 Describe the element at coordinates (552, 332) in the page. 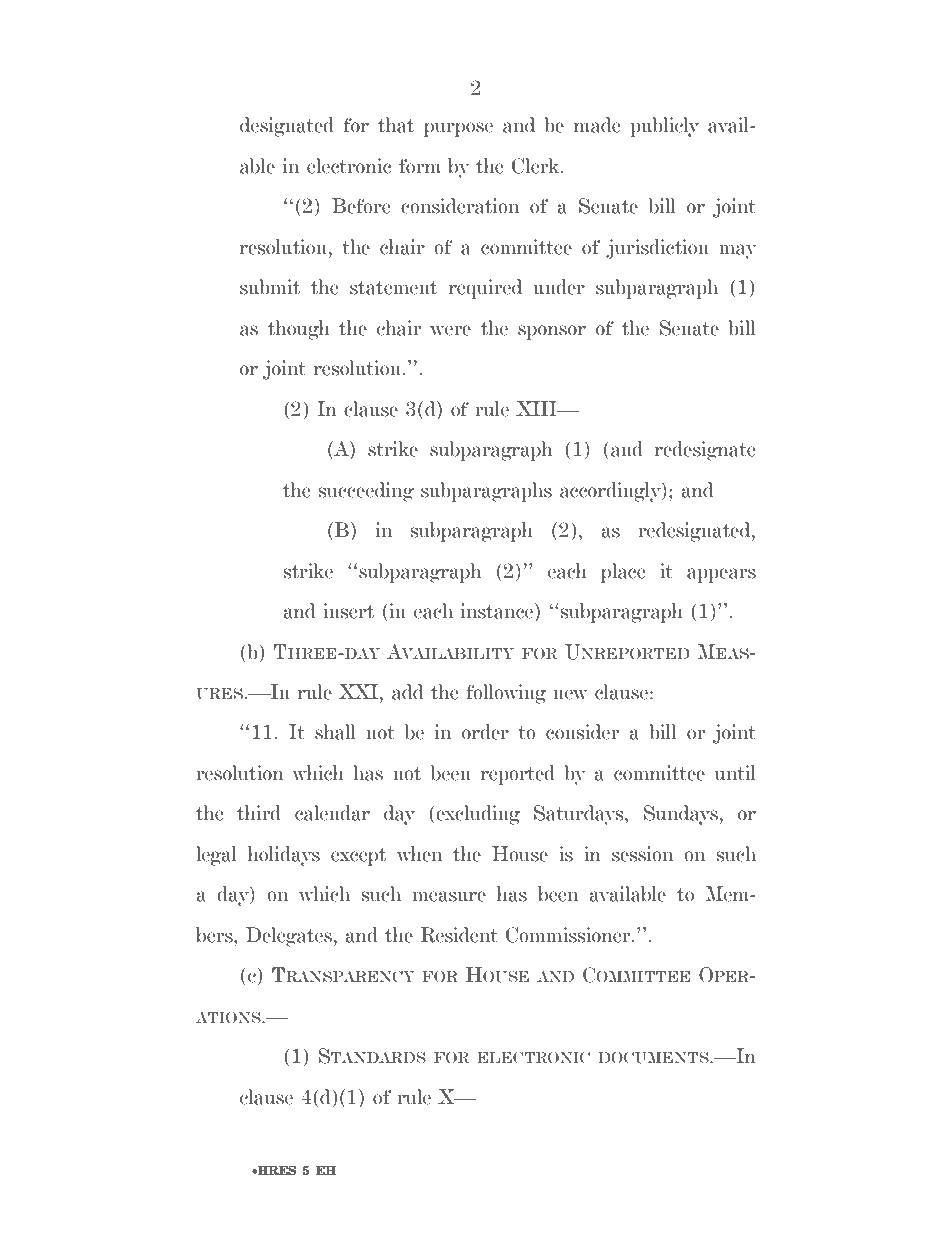

I see `sponsor` at that location.
